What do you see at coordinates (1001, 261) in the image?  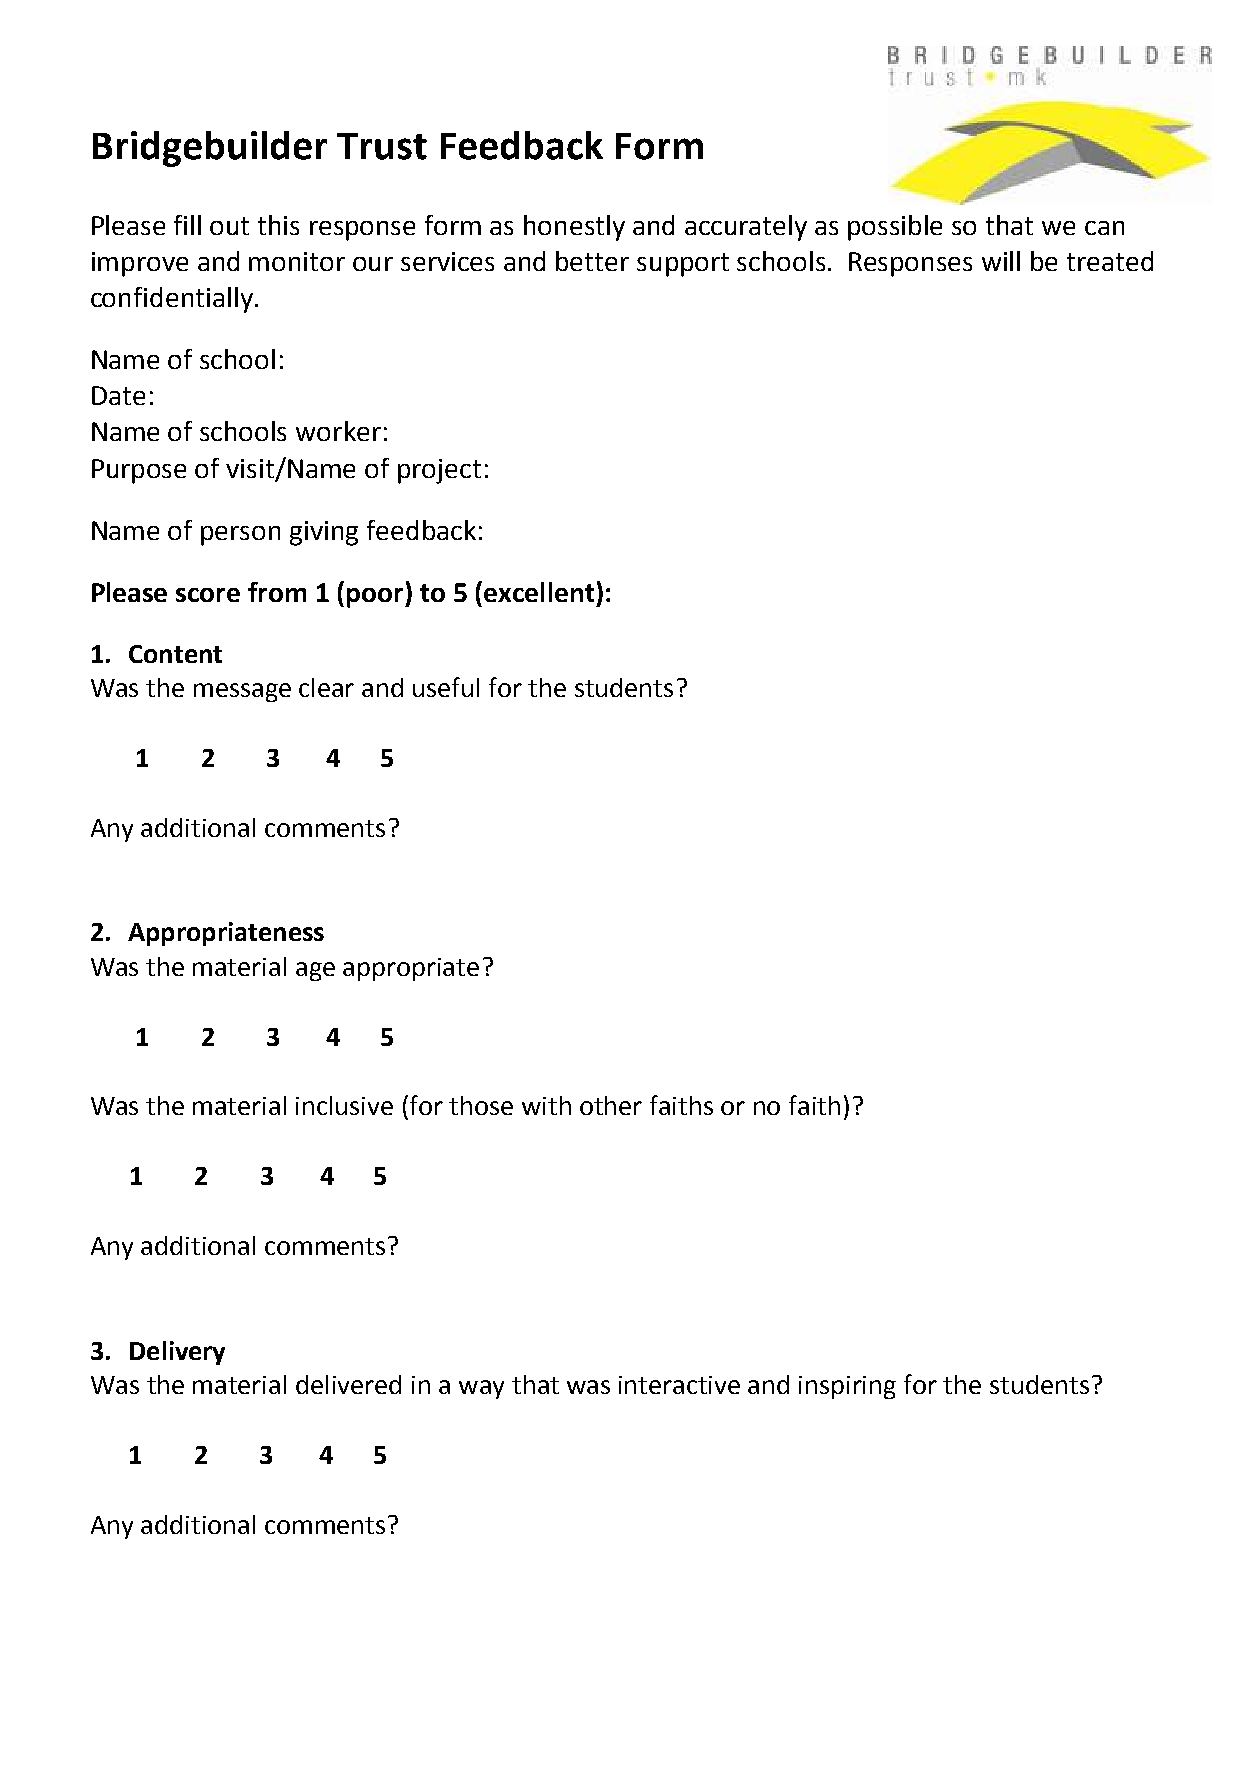 I see `will` at bounding box center [1001, 261].
